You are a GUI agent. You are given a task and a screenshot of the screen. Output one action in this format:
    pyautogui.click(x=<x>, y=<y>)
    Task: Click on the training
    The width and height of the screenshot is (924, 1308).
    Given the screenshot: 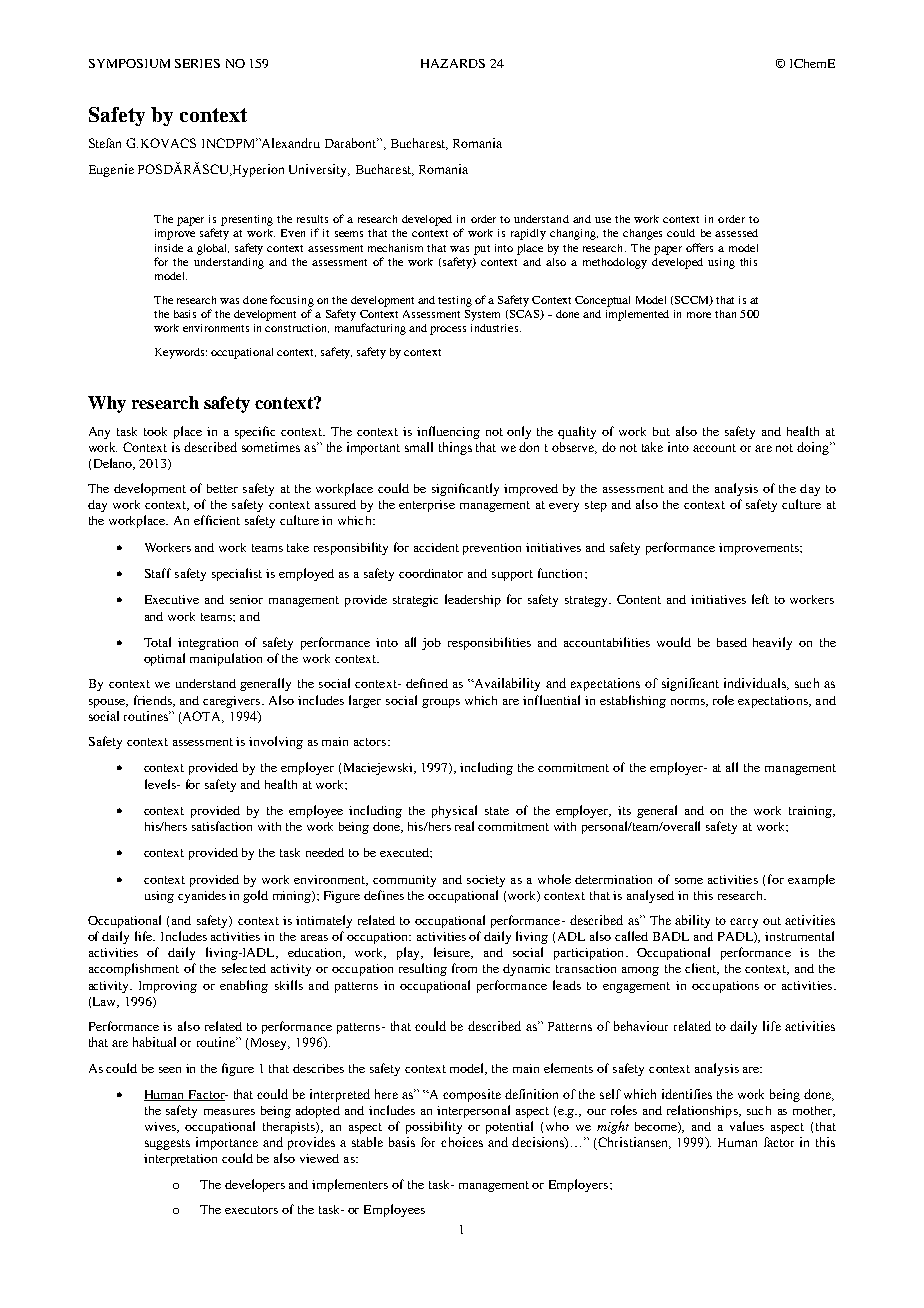 What is the action you would take?
    pyautogui.click(x=811, y=812)
